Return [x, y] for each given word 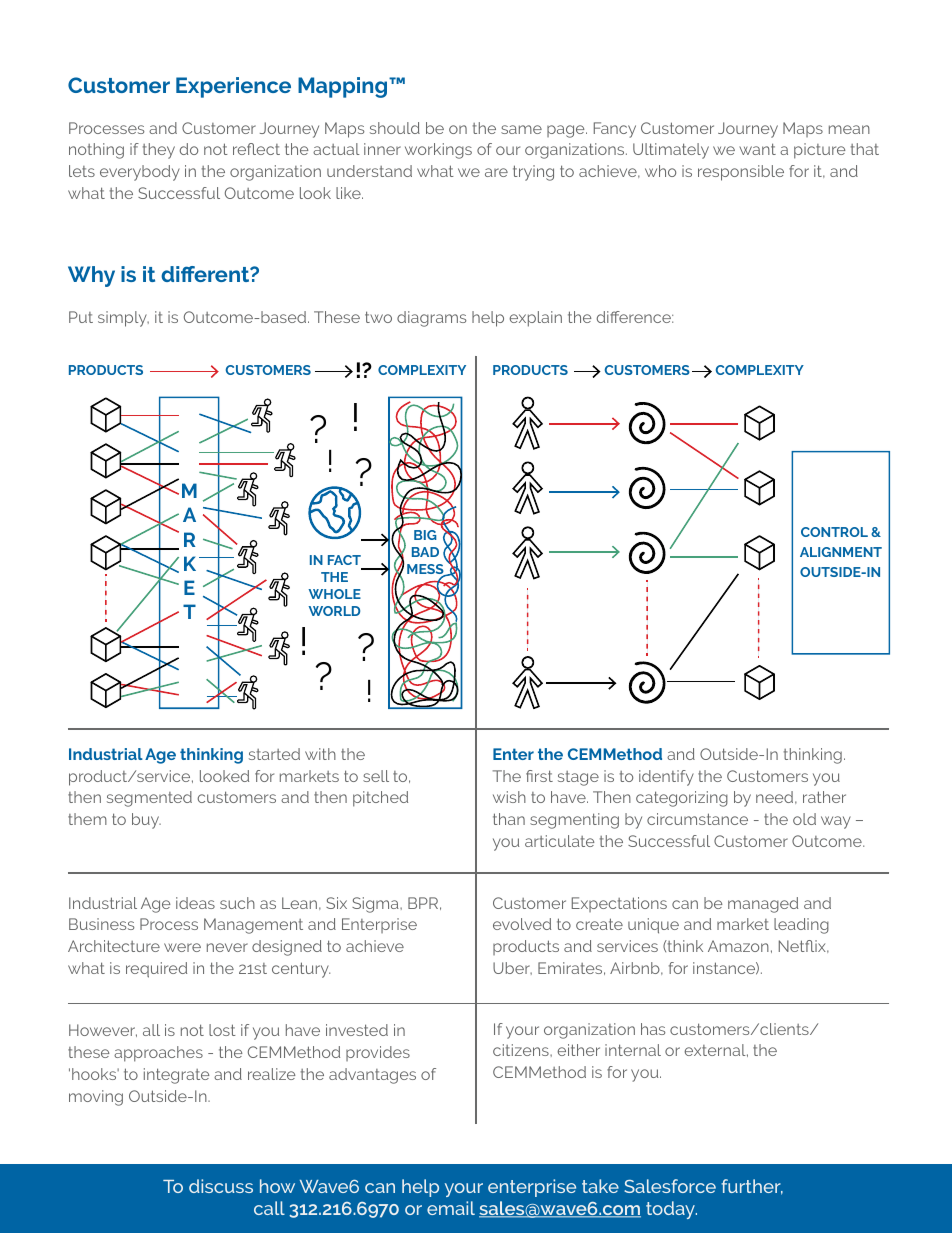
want [757, 149]
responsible [741, 173]
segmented [149, 799]
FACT [344, 560]
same [521, 129]
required [156, 970]
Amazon [738, 946]
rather [824, 797]
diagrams [431, 319]
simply [123, 319]
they [159, 151]
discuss [221, 1186]
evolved [522, 924]
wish [509, 797]
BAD [425, 552]
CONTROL [834, 532]
